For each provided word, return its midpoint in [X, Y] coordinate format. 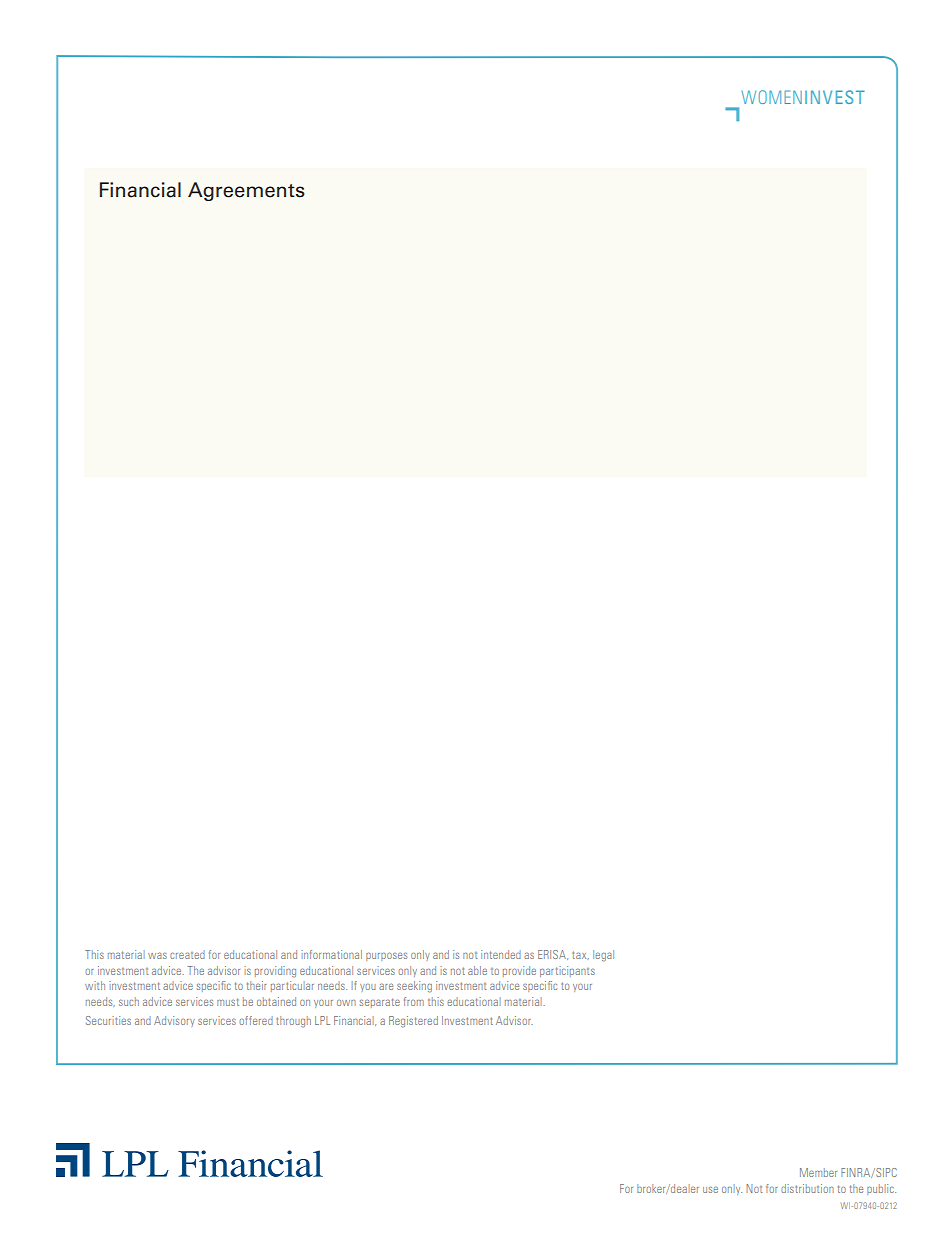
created [187, 954]
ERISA [553, 955]
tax [580, 955]
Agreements [246, 191]
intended [501, 954]
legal [603, 956]
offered [256, 1020]
